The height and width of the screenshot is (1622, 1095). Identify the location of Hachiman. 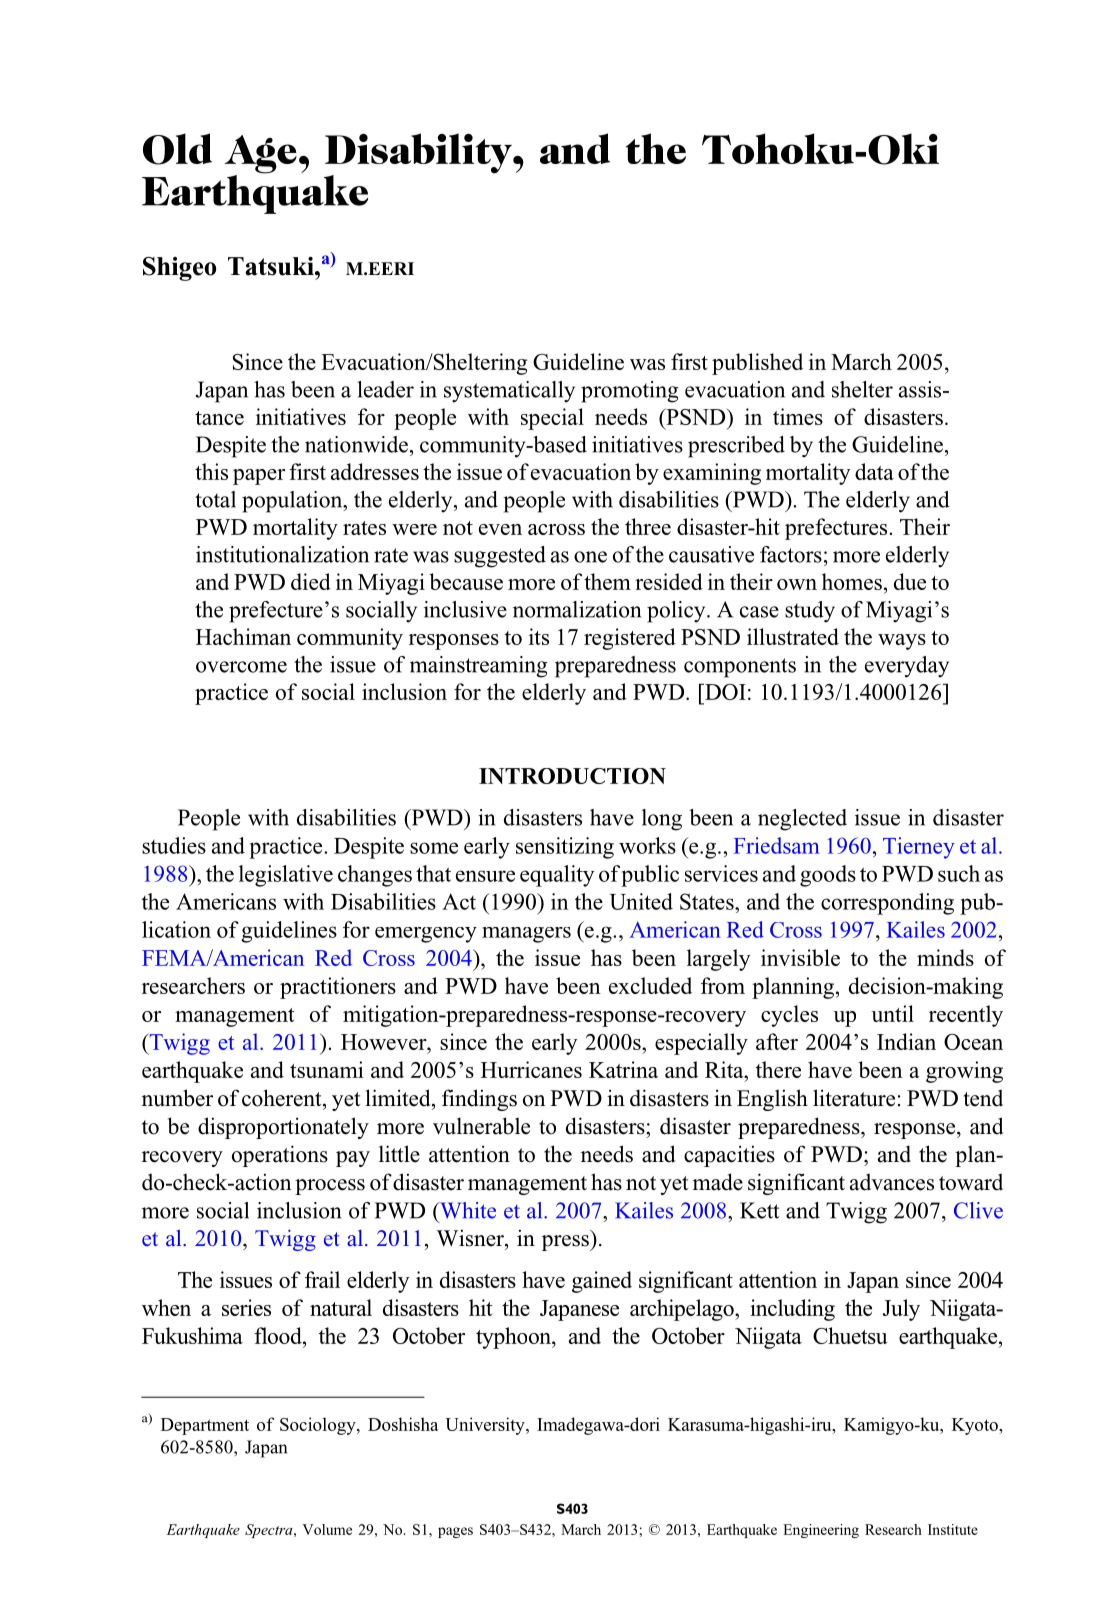
(243, 636).
